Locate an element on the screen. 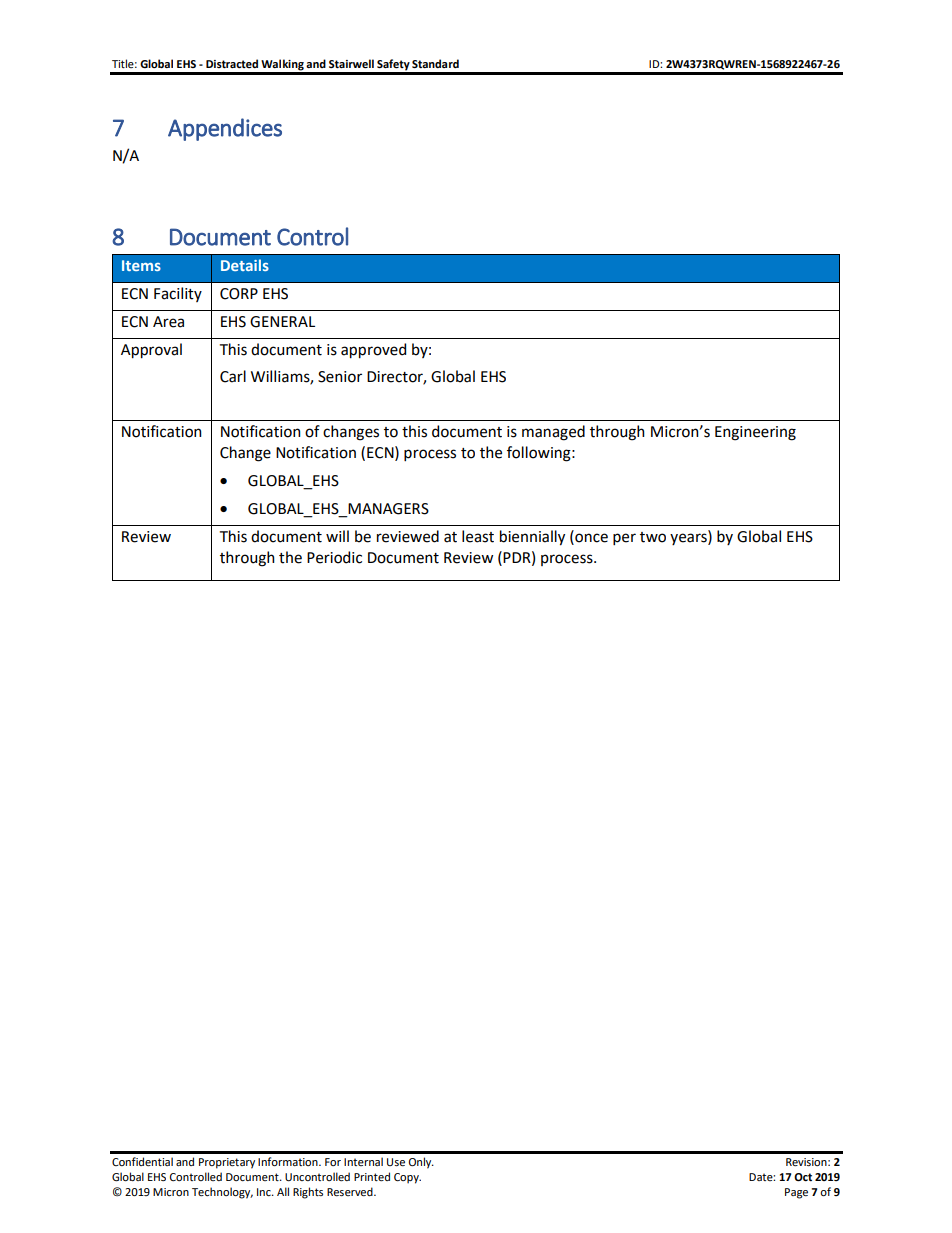 Image resolution: width=952 pixels, height=1233 pixels. Confidential is located at coordinates (142, 1161).
